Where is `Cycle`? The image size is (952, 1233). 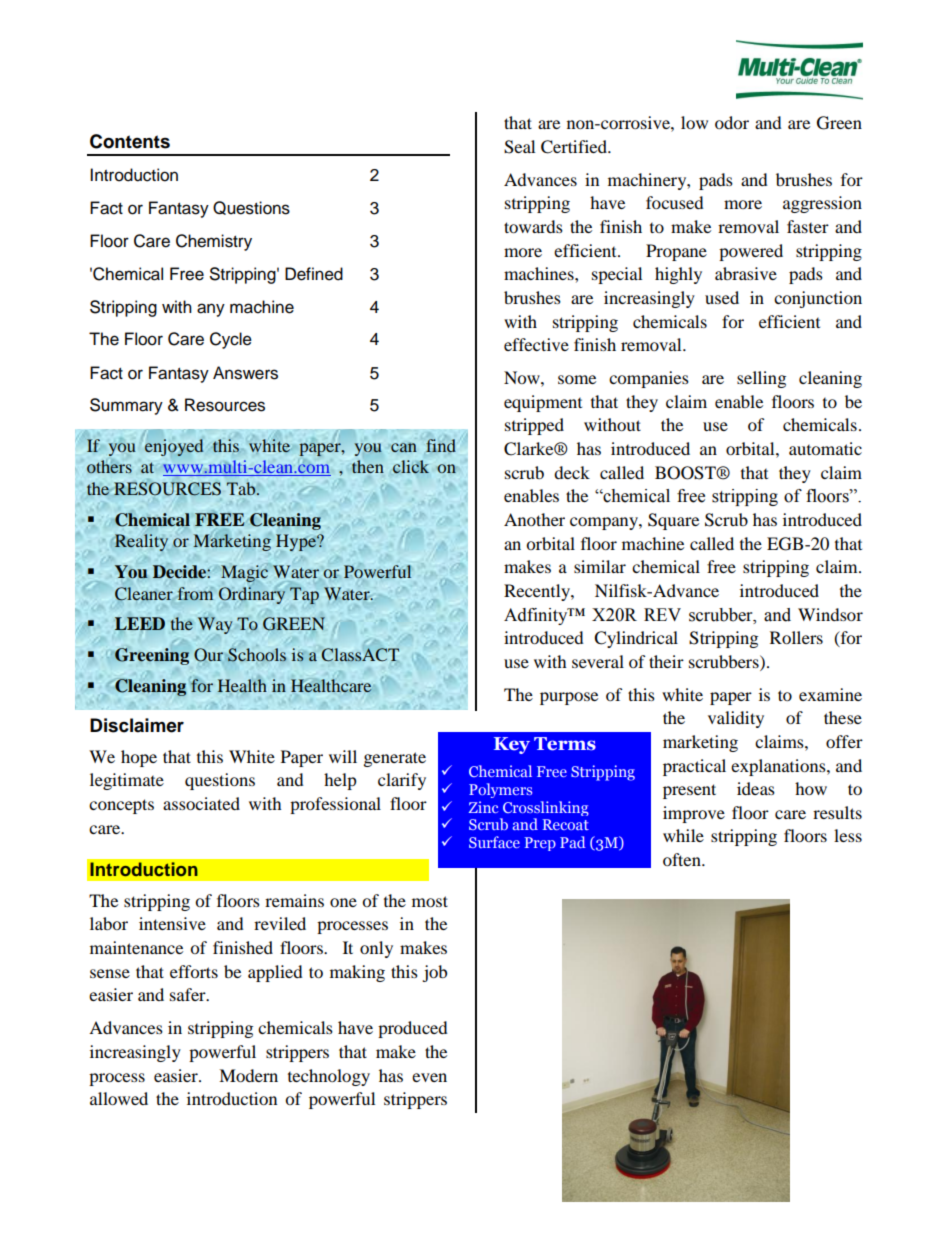
Cycle is located at coordinates (231, 340).
